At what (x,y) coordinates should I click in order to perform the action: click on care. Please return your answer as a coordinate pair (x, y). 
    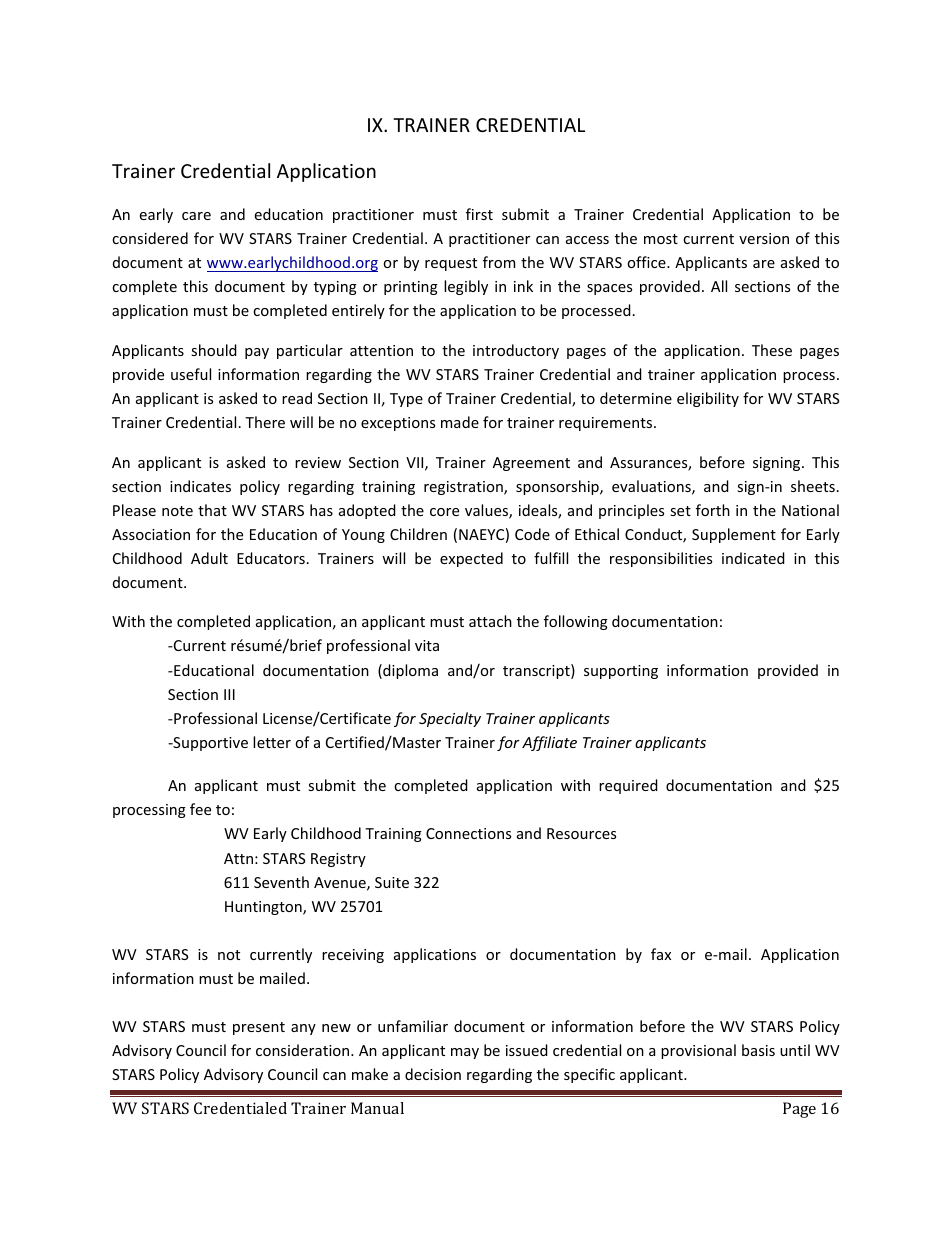
    Looking at the image, I should click on (196, 216).
